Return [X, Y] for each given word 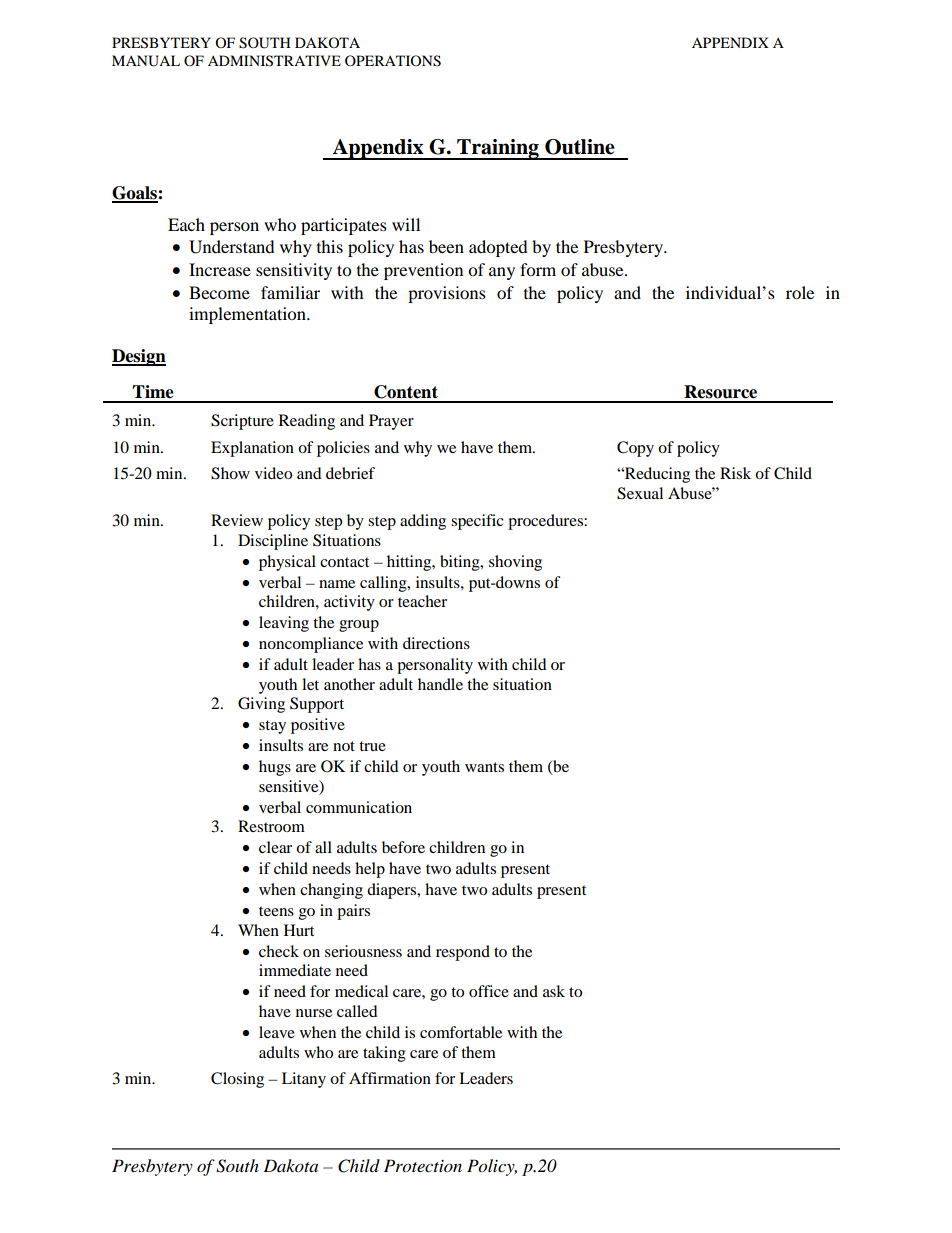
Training [498, 149]
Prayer [391, 422]
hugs [275, 768]
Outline [580, 147]
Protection [423, 1166]
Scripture [242, 422]
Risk [735, 473]
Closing [237, 1080]
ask [554, 991]
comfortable [461, 1032]
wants [484, 767]
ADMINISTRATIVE [274, 61]
